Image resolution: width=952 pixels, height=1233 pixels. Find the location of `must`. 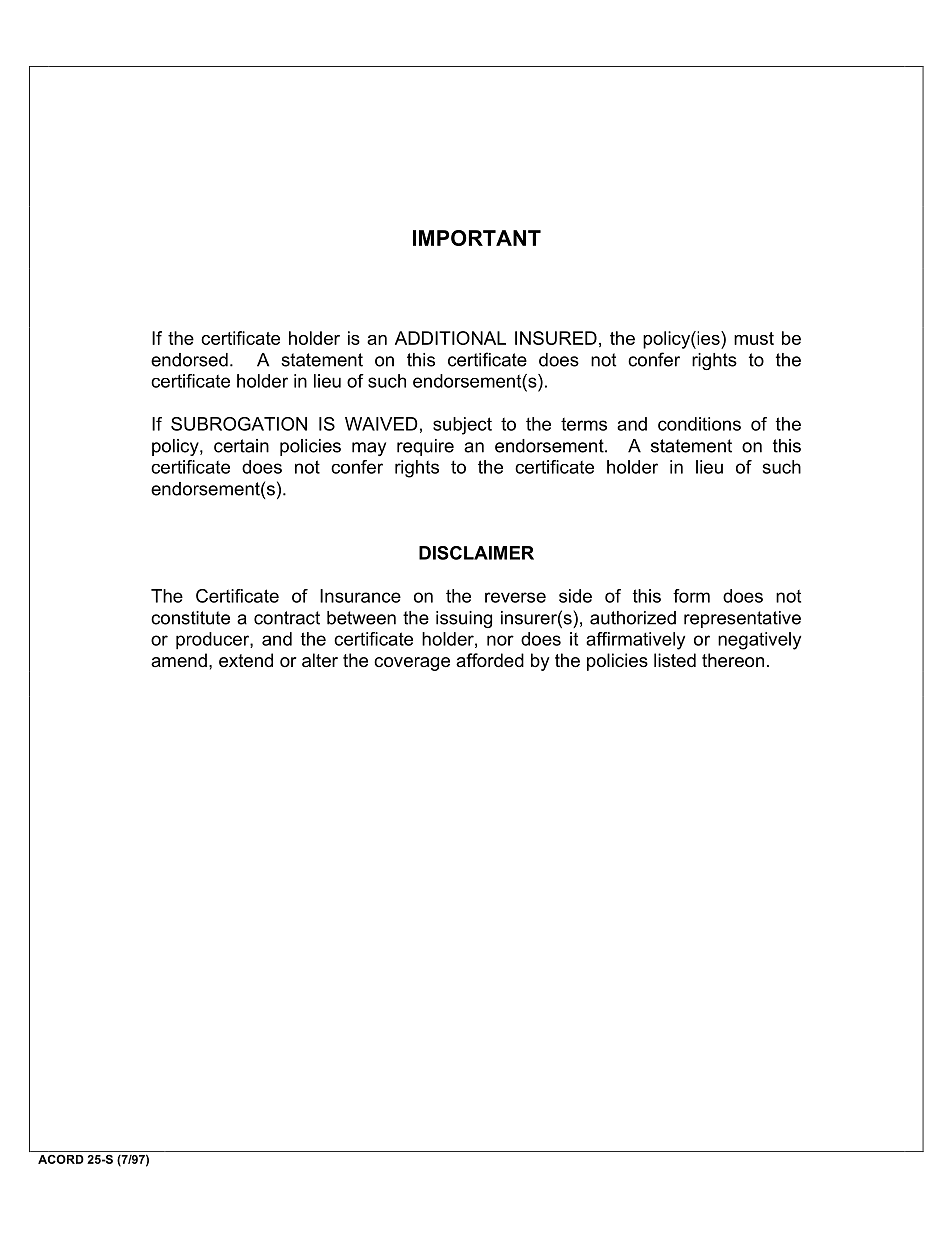

must is located at coordinates (754, 338).
